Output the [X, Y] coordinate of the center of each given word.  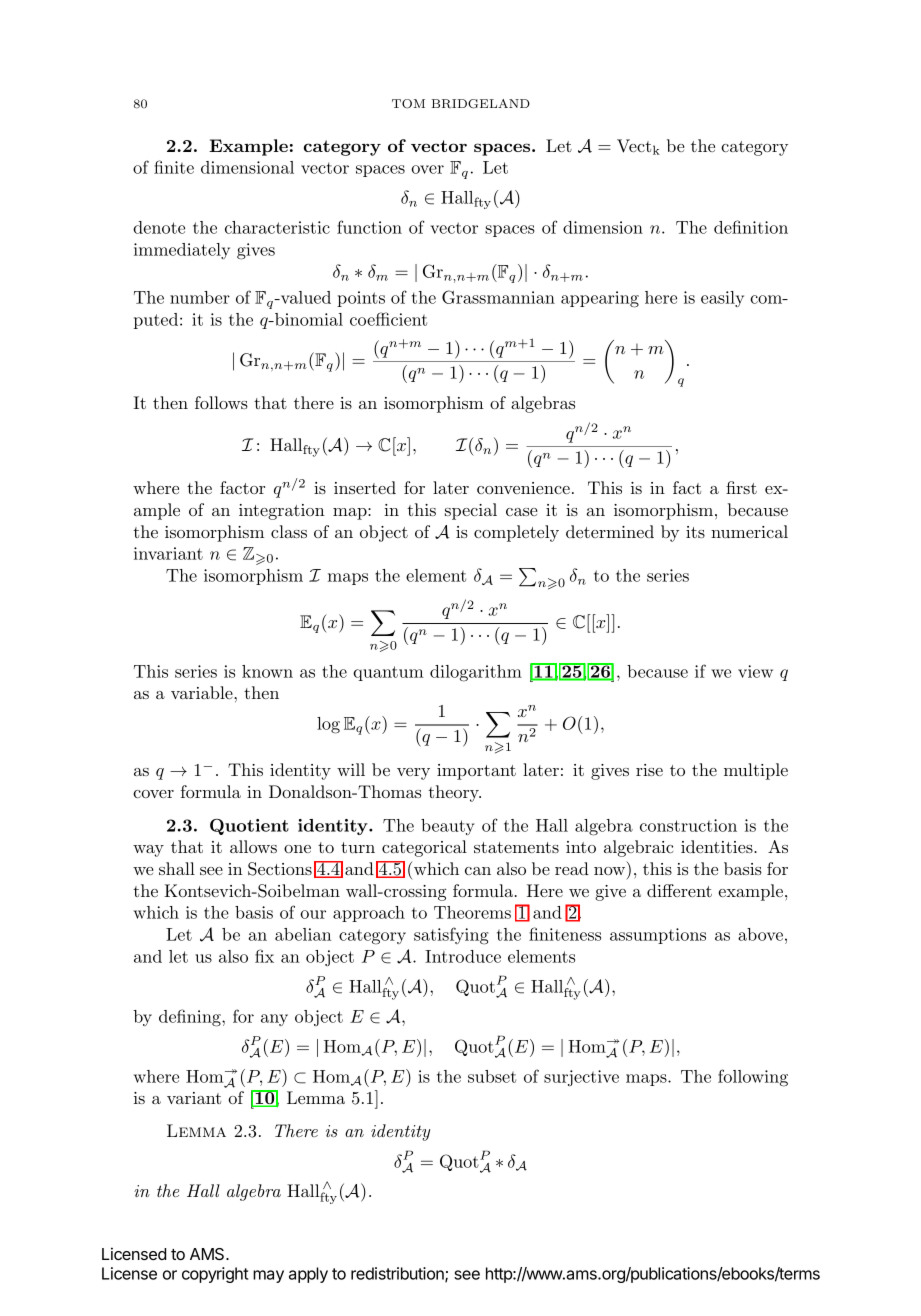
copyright [215, 1275]
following [753, 1078]
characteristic [277, 227]
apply [308, 1275]
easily [722, 299]
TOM [408, 104]
